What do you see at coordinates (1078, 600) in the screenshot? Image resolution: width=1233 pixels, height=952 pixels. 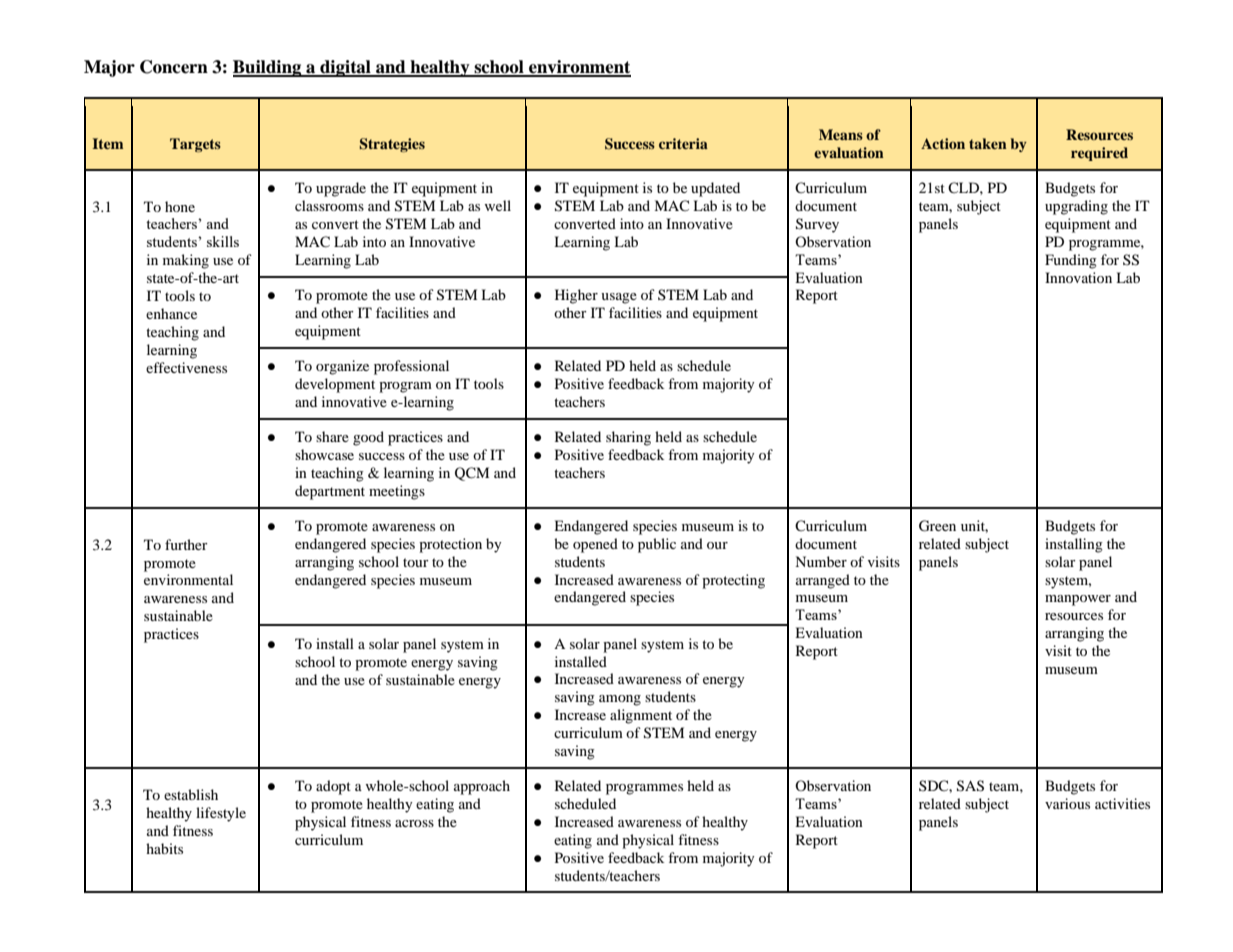 I see `manpower` at bounding box center [1078, 600].
